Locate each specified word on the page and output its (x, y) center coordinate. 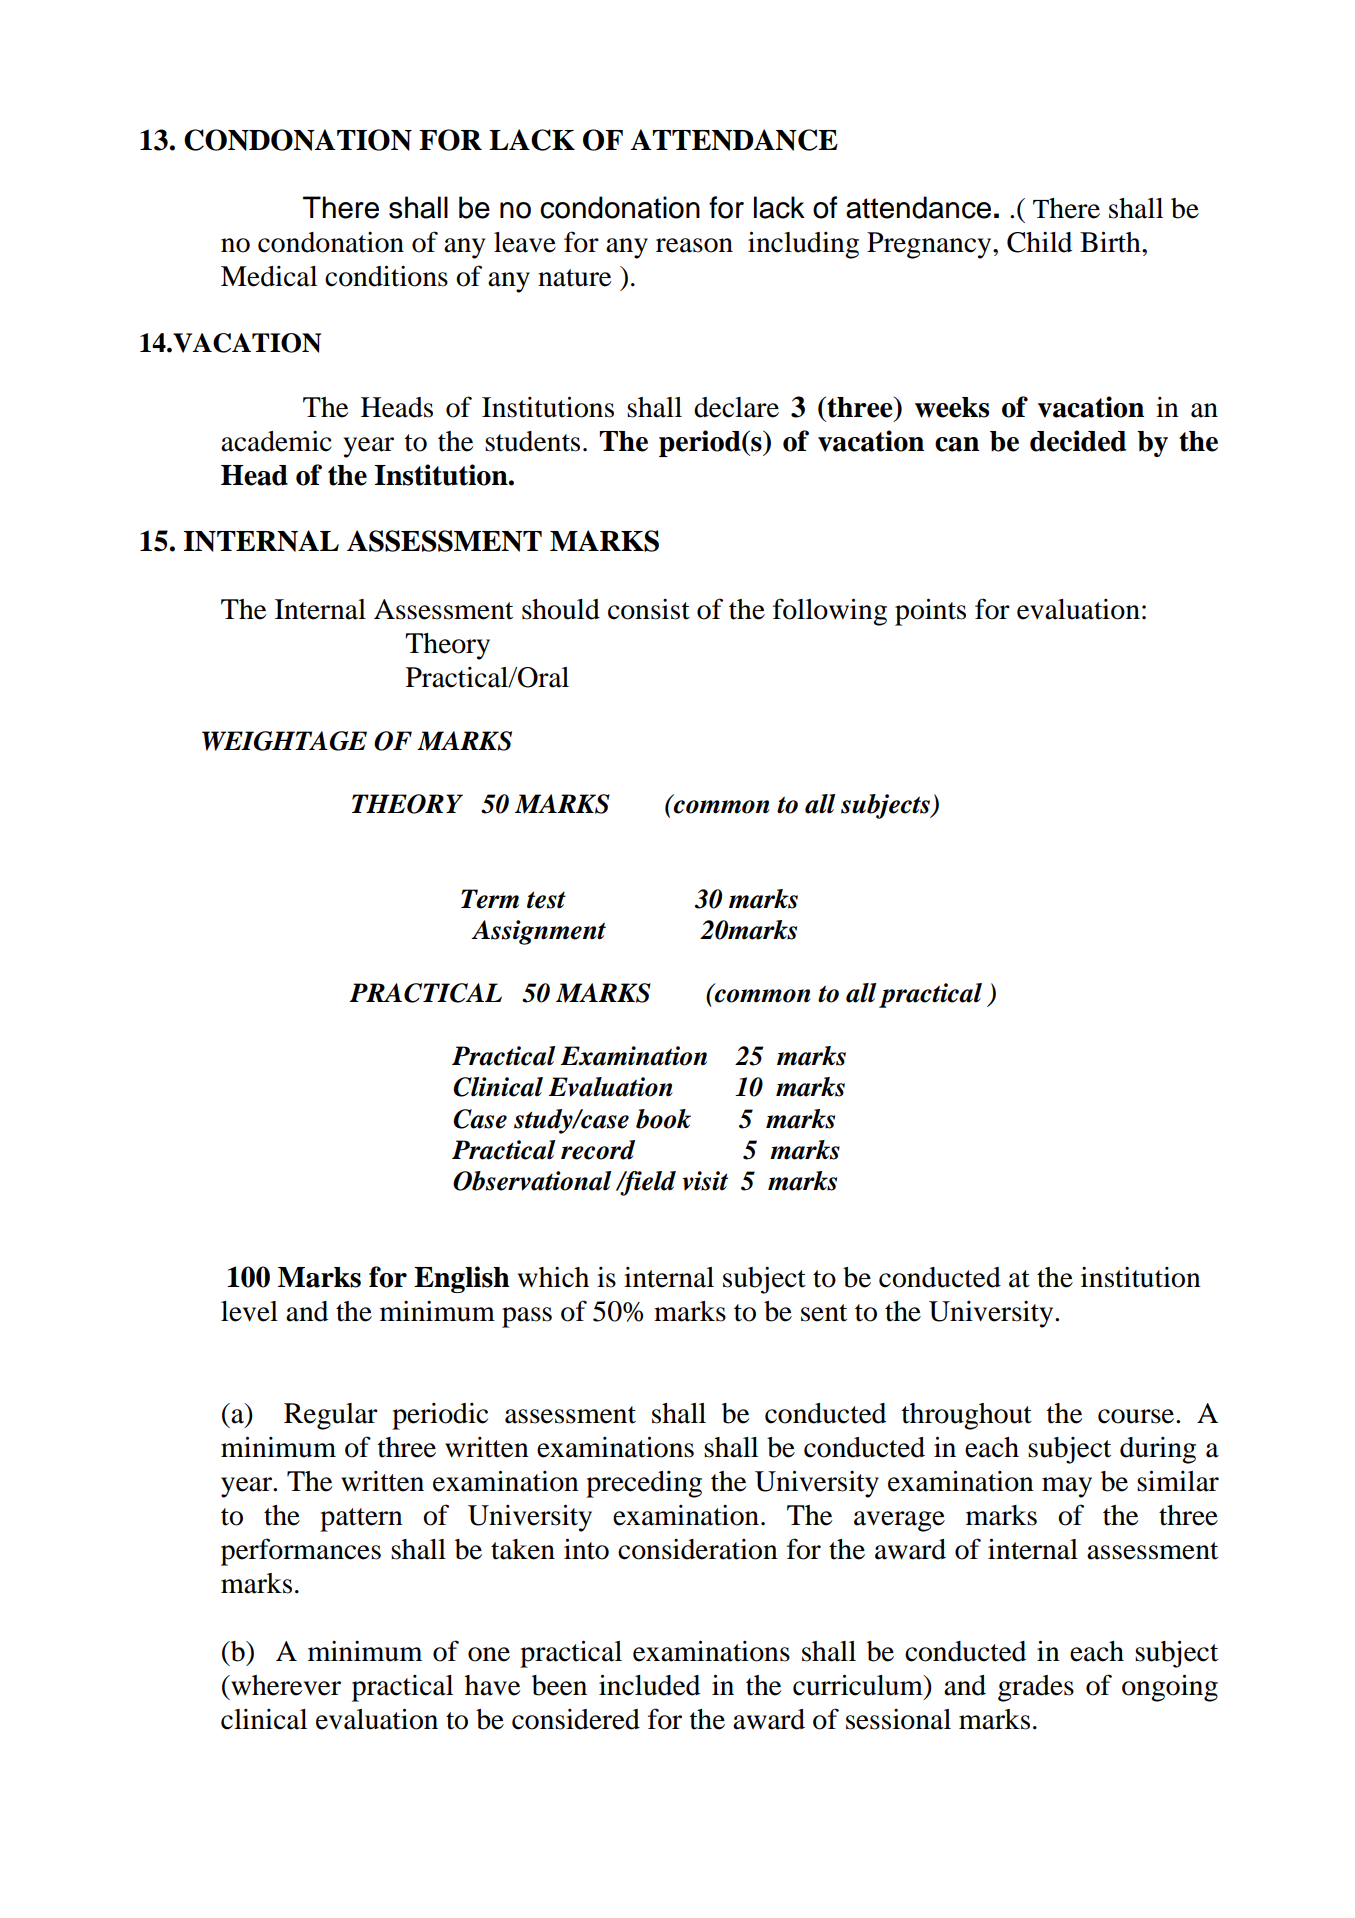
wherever (285, 1685)
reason (694, 245)
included (649, 1685)
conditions (386, 276)
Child (1039, 242)
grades (1036, 1688)
